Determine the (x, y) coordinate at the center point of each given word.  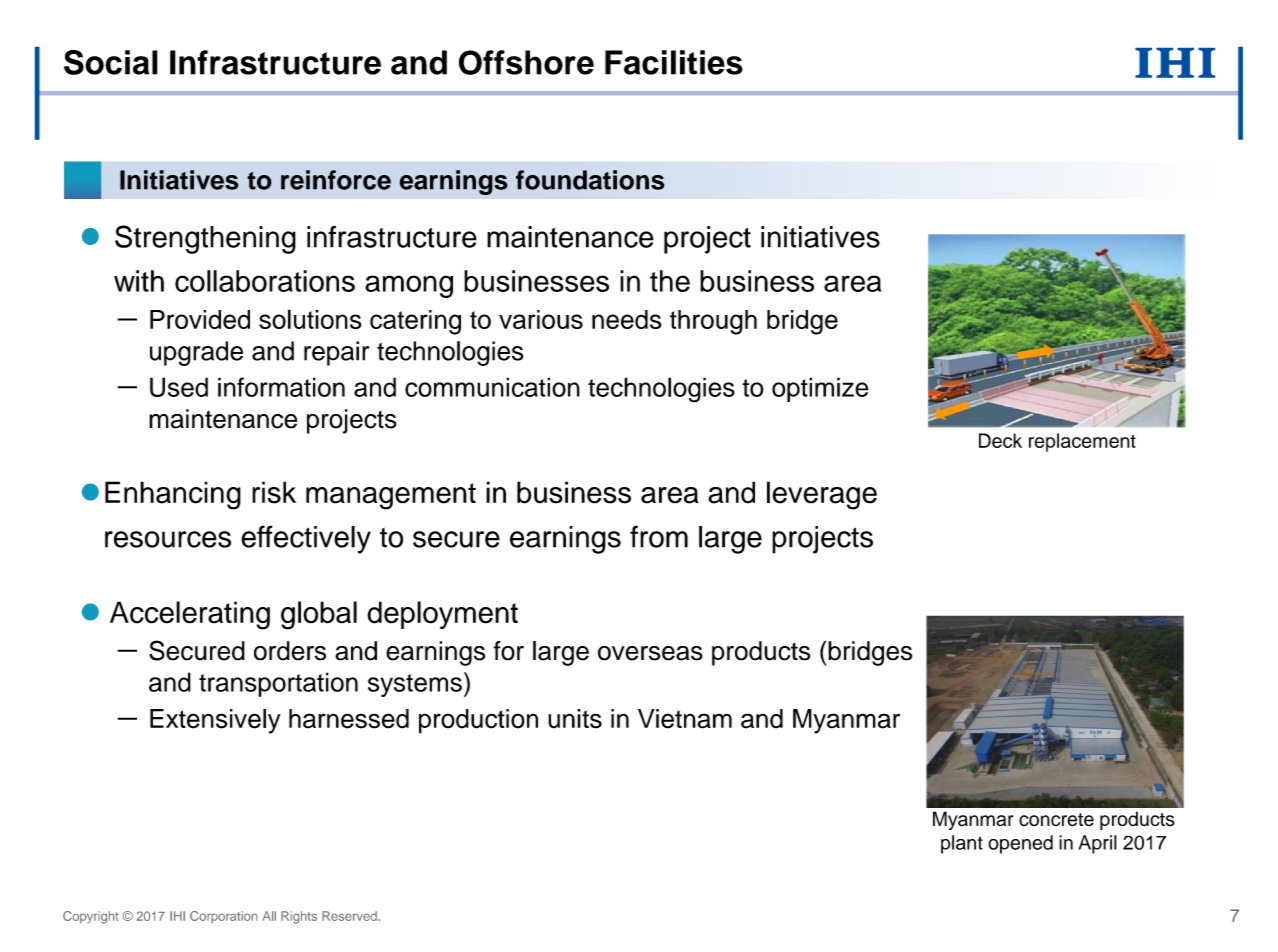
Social (111, 62)
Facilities (674, 62)
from (659, 536)
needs (626, 319)
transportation (278, 684)
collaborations (265, 281)
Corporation (223, 917)
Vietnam (685, 719)
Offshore (526, 62)
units (575, 719)
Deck (1000, 440)
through (713, 322)
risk (274, 492)
